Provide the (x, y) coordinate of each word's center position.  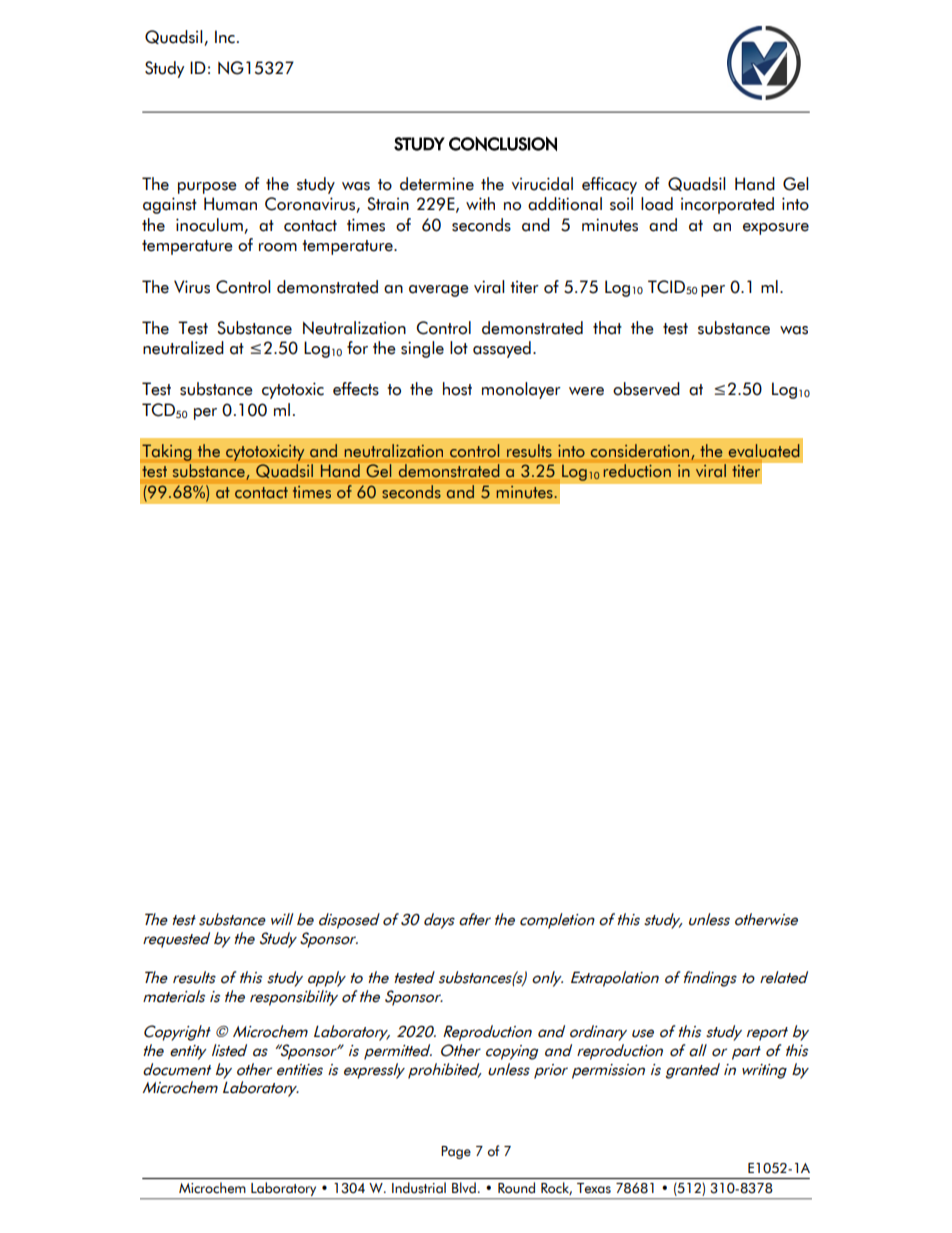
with (480, 203)
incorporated (727, 205)
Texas (594, 1188)
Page (456, 1152)
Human (230, 204)
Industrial (419, 1187)
